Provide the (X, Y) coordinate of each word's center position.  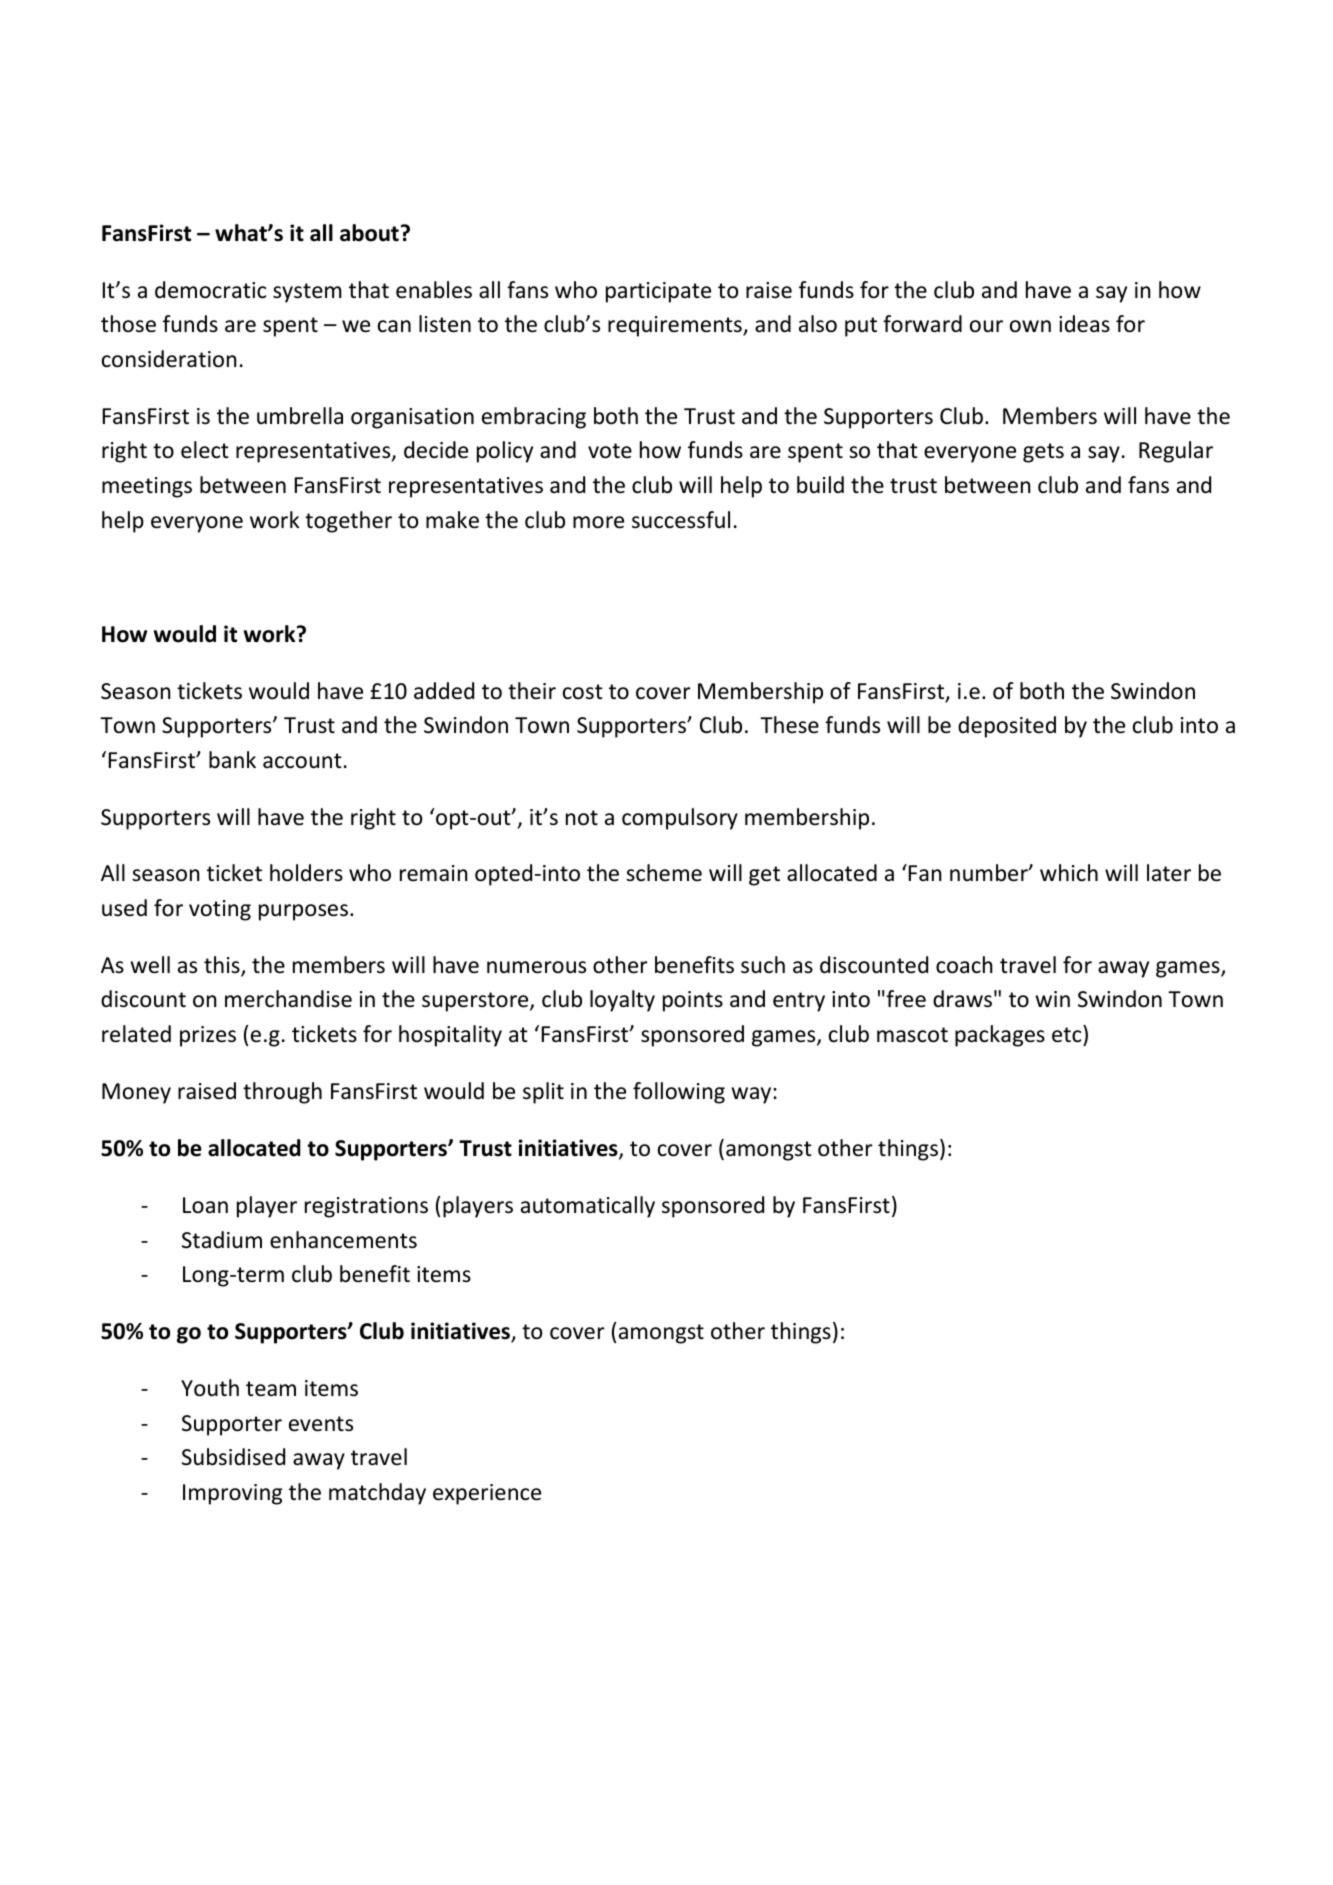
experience (487, 1494)
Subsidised (233, 1457)
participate (658, 292)
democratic (210, 290)
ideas (1084, 324)
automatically (588, 1207)
